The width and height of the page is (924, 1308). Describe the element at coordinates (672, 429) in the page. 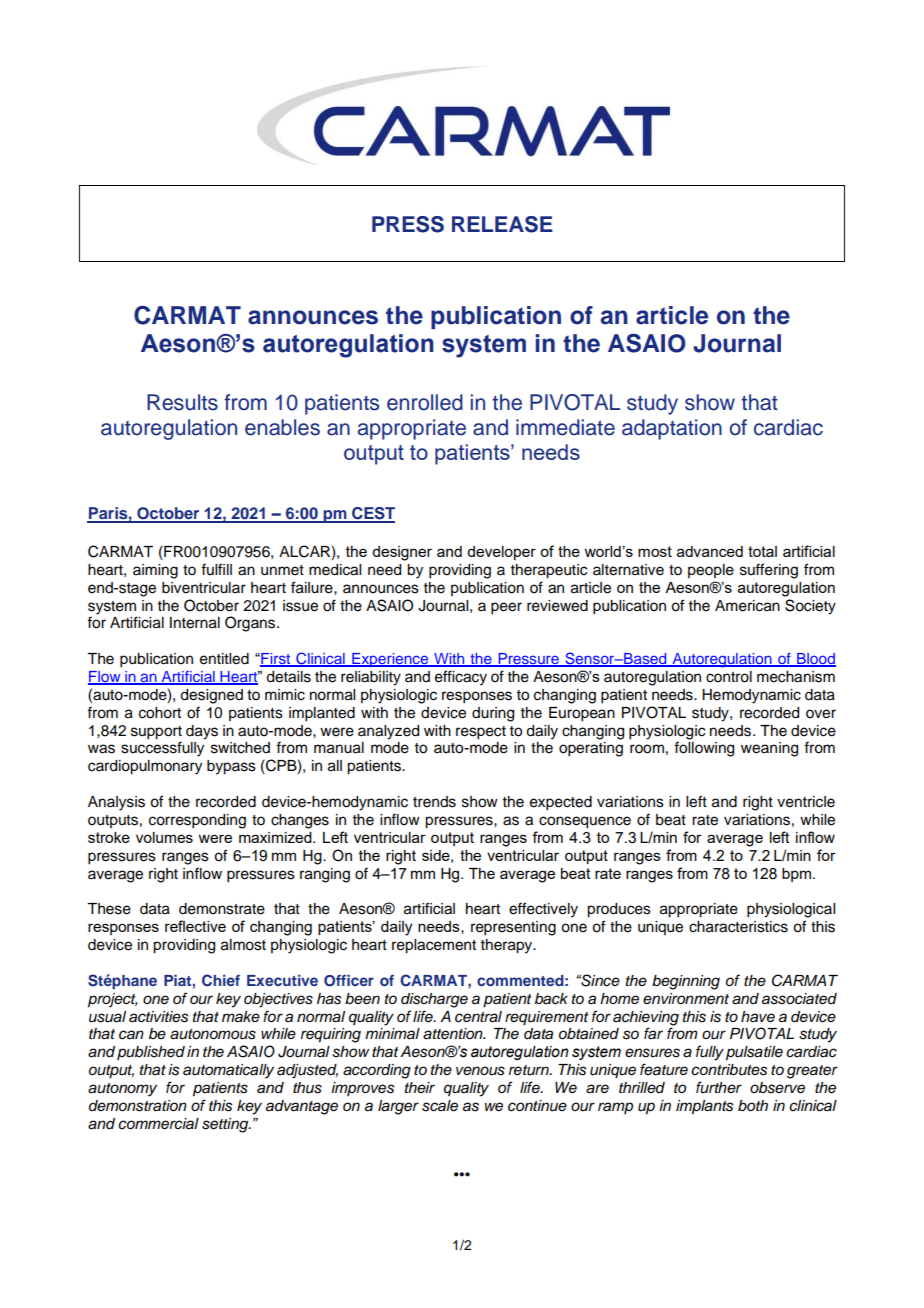

I see `adaptation` at that location.
